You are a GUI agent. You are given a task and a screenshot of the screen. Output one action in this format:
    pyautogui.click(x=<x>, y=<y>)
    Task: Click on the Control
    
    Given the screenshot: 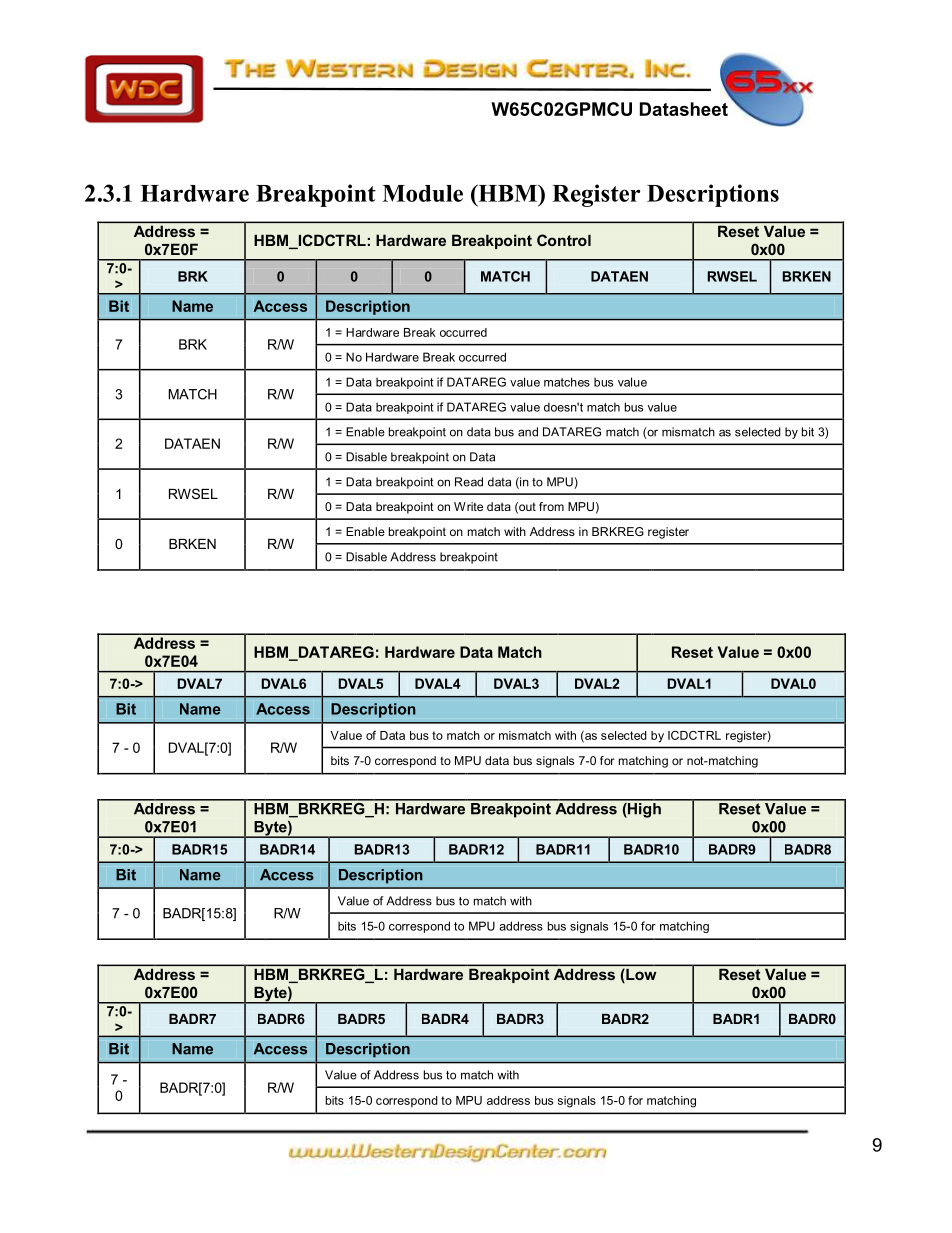 What is the action you would take?
    pyautogui.click(x=564, y=240)
